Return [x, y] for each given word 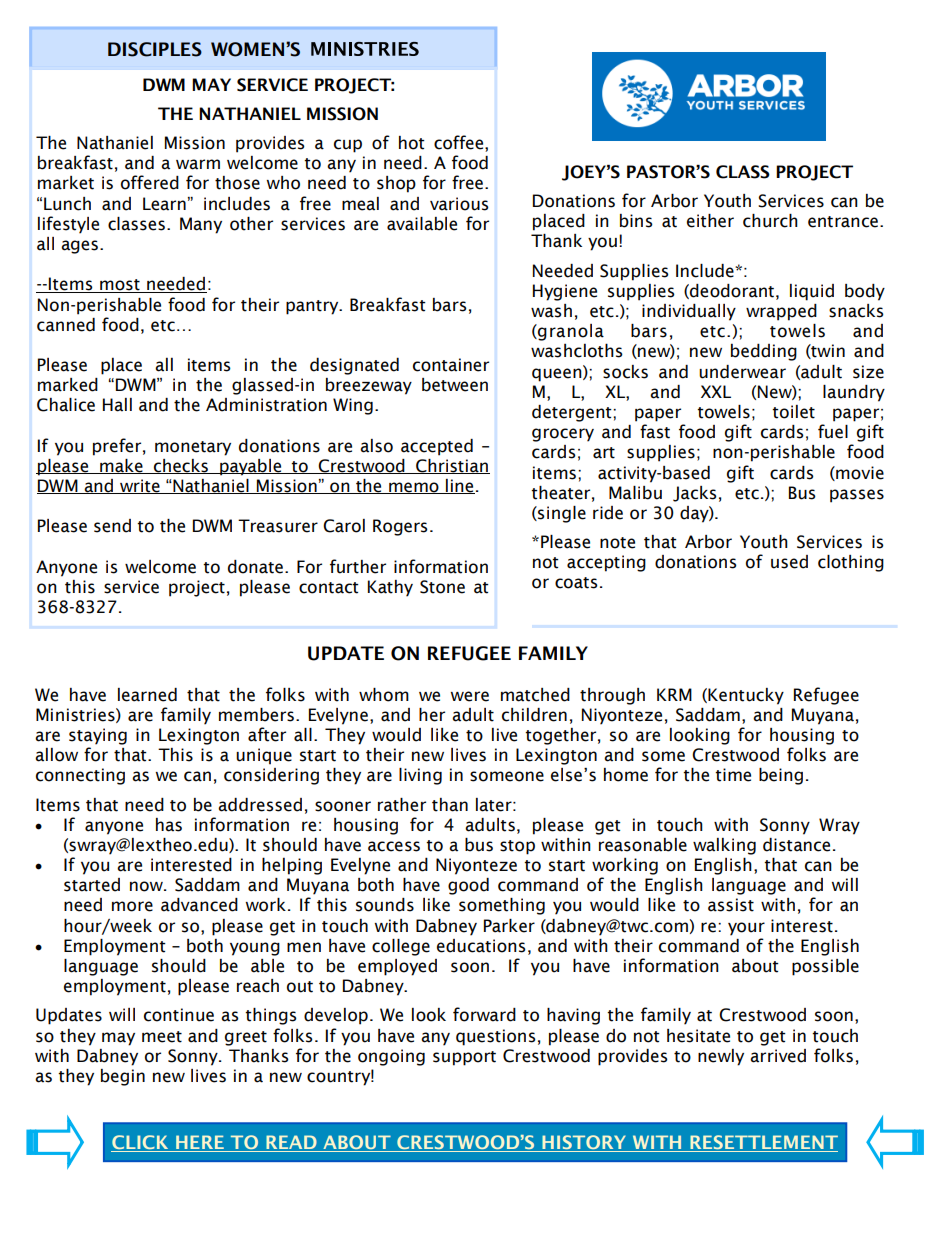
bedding [764, 352]
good [468, 886]
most [120, 286]
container [451, 365]
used [789, 562]
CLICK [141, 1143]
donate [255, 567]
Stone [442, 587]
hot [412, 143]
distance [796, 845]
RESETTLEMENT [763, 1143]
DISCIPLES [155, 49]
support [464, 1058]
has [169, 825]
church [770, 221]
